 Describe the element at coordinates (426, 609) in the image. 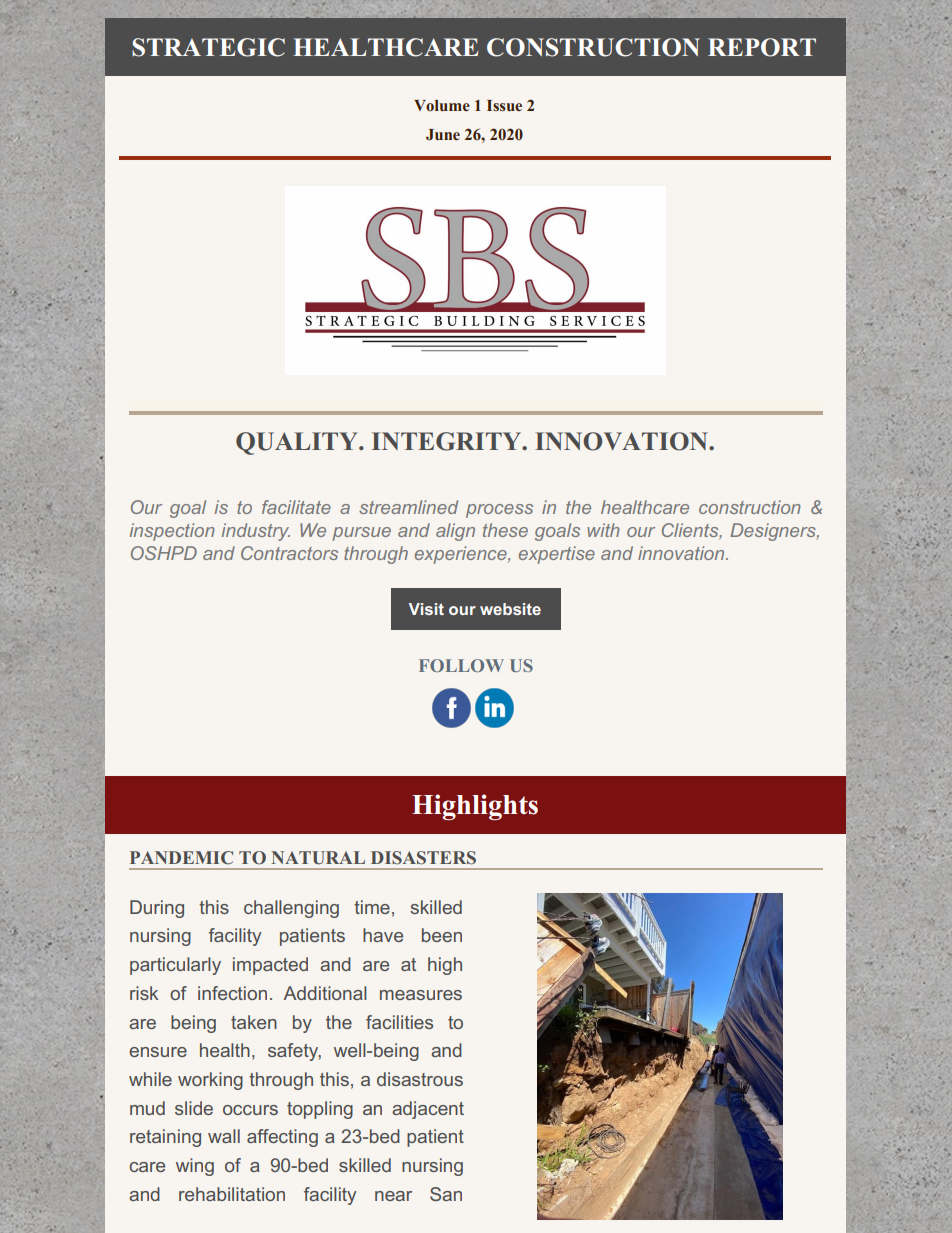

I see `Visit` at that location.
